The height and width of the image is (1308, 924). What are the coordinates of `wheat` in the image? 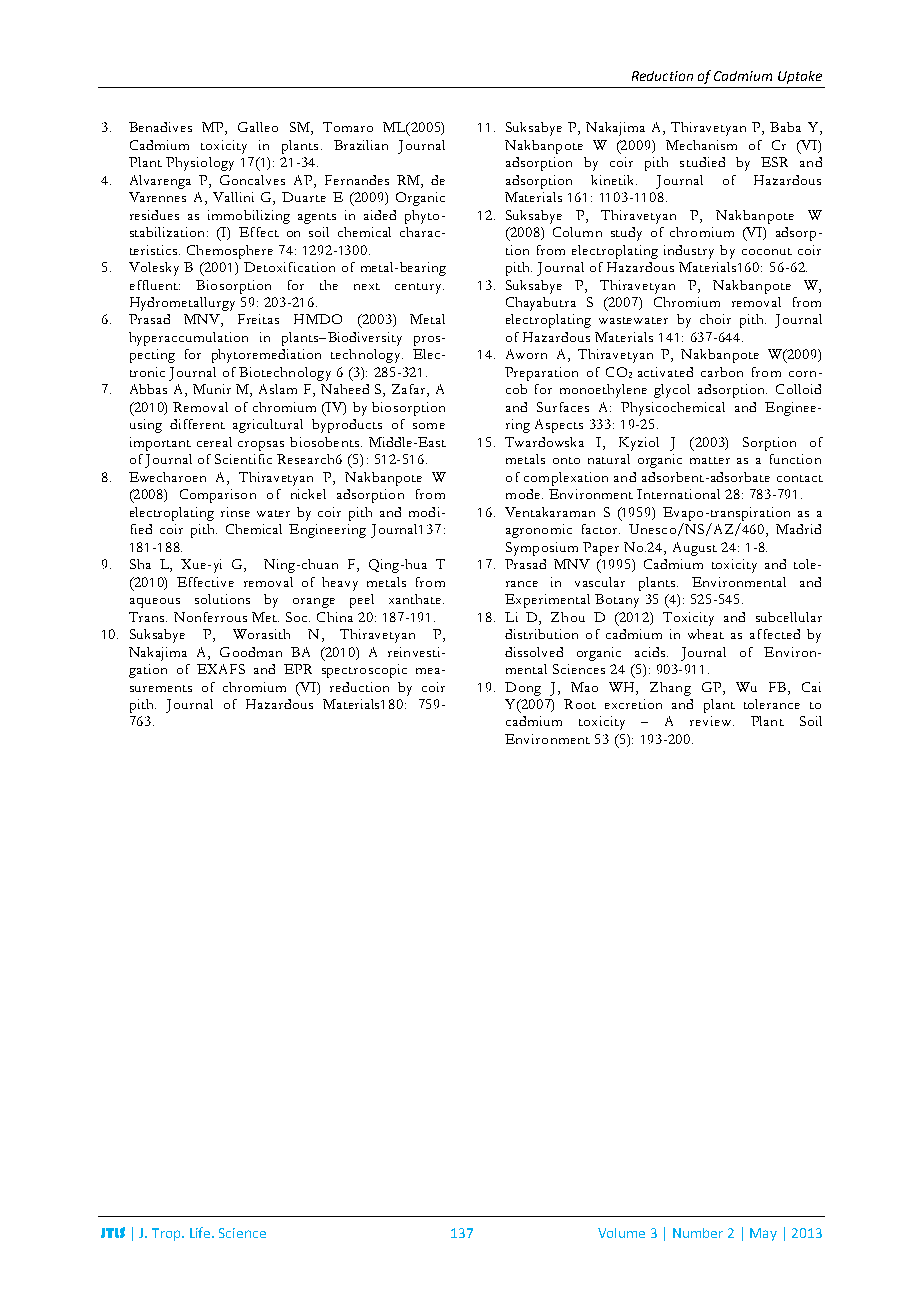 It's located at (706, 634).
